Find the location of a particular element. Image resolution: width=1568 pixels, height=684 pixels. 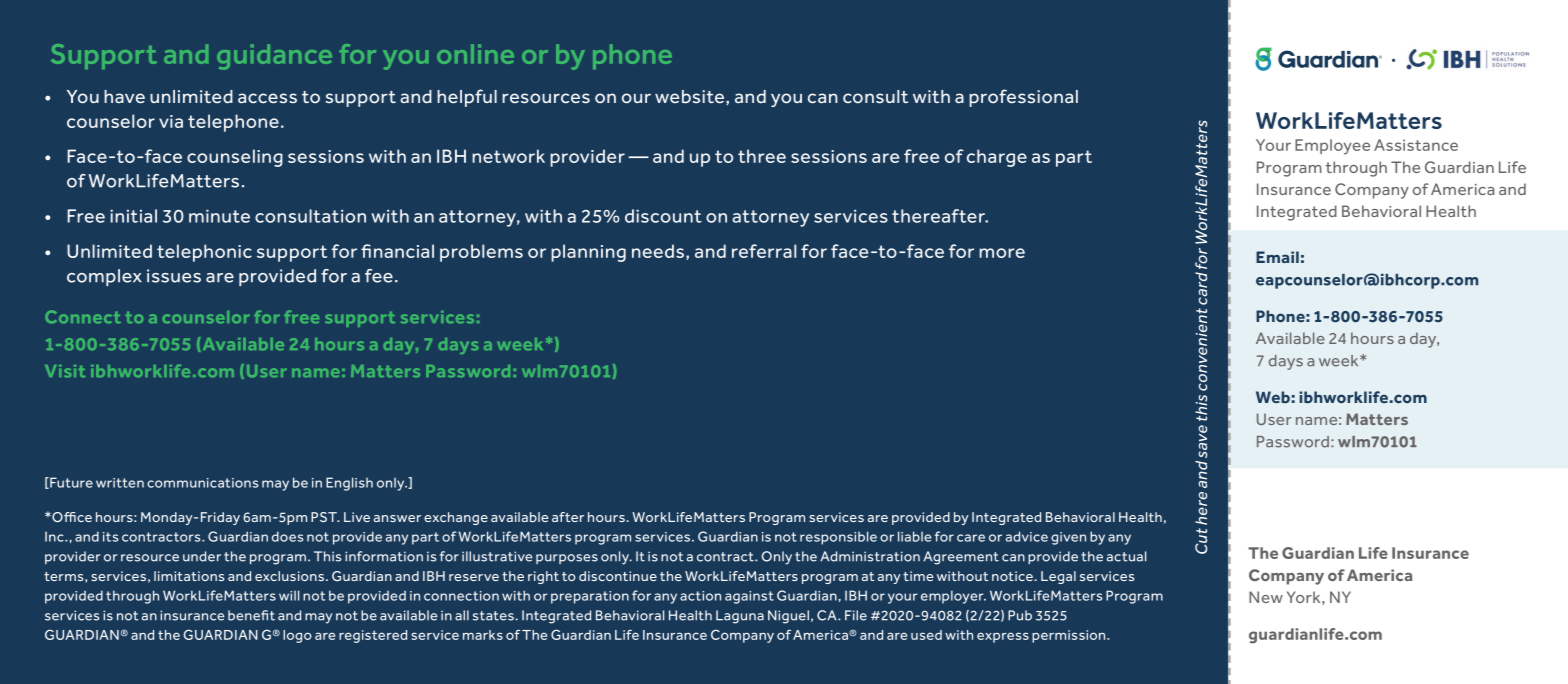

website is located at coordinates (689, 97).
